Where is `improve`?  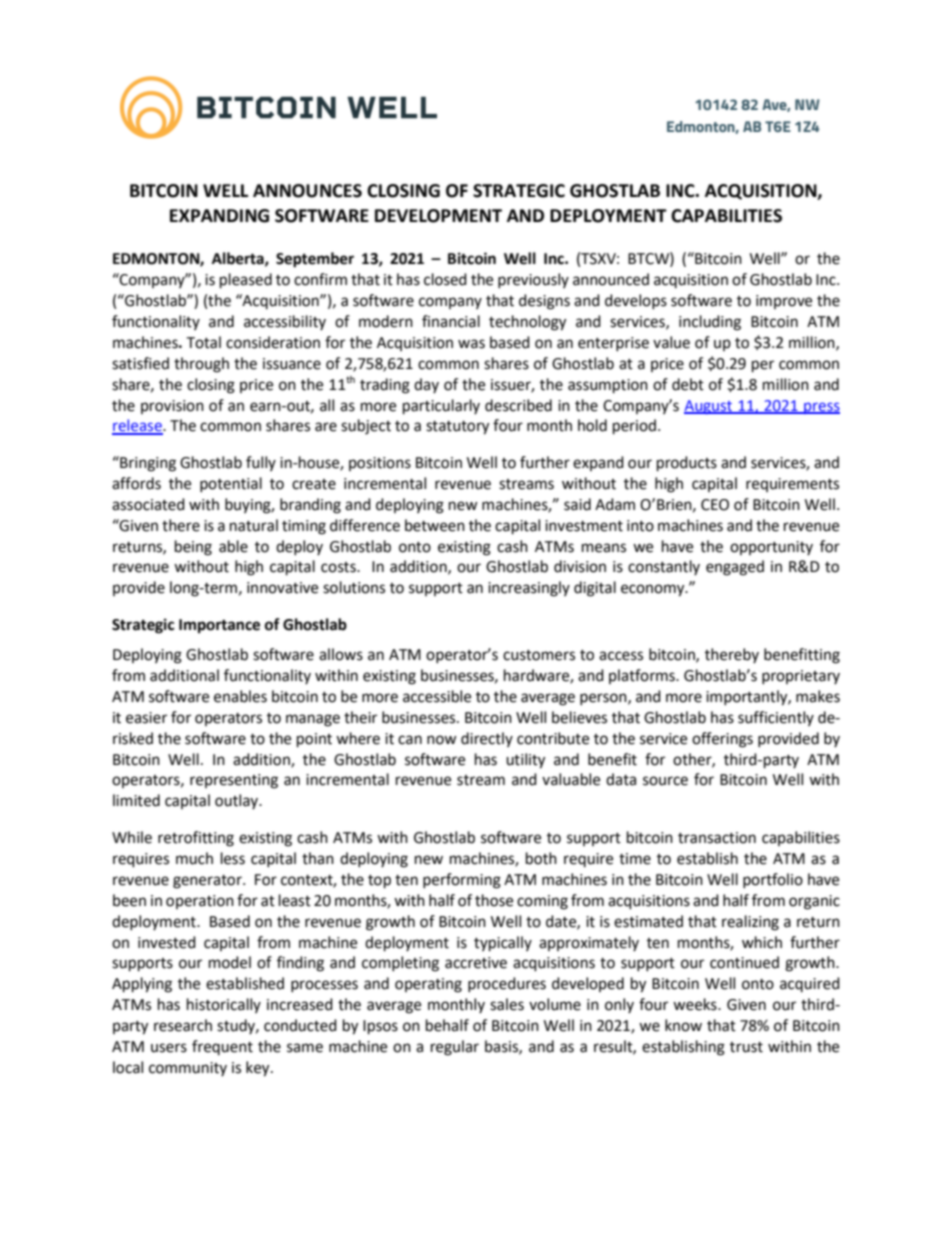
improve is located at coordinates (784, 302).
